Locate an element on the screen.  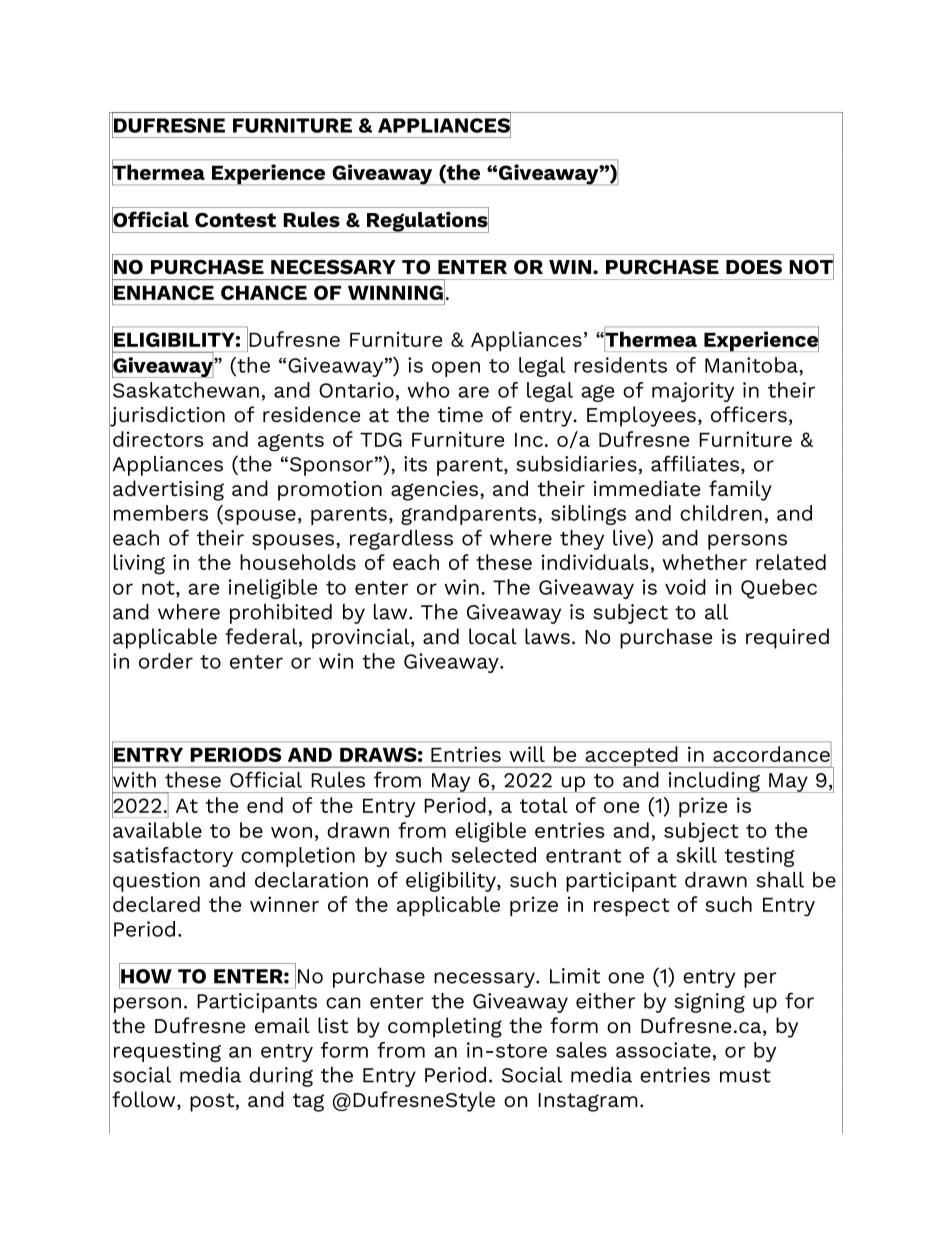
DOES is located at coordinates (754, 267).
